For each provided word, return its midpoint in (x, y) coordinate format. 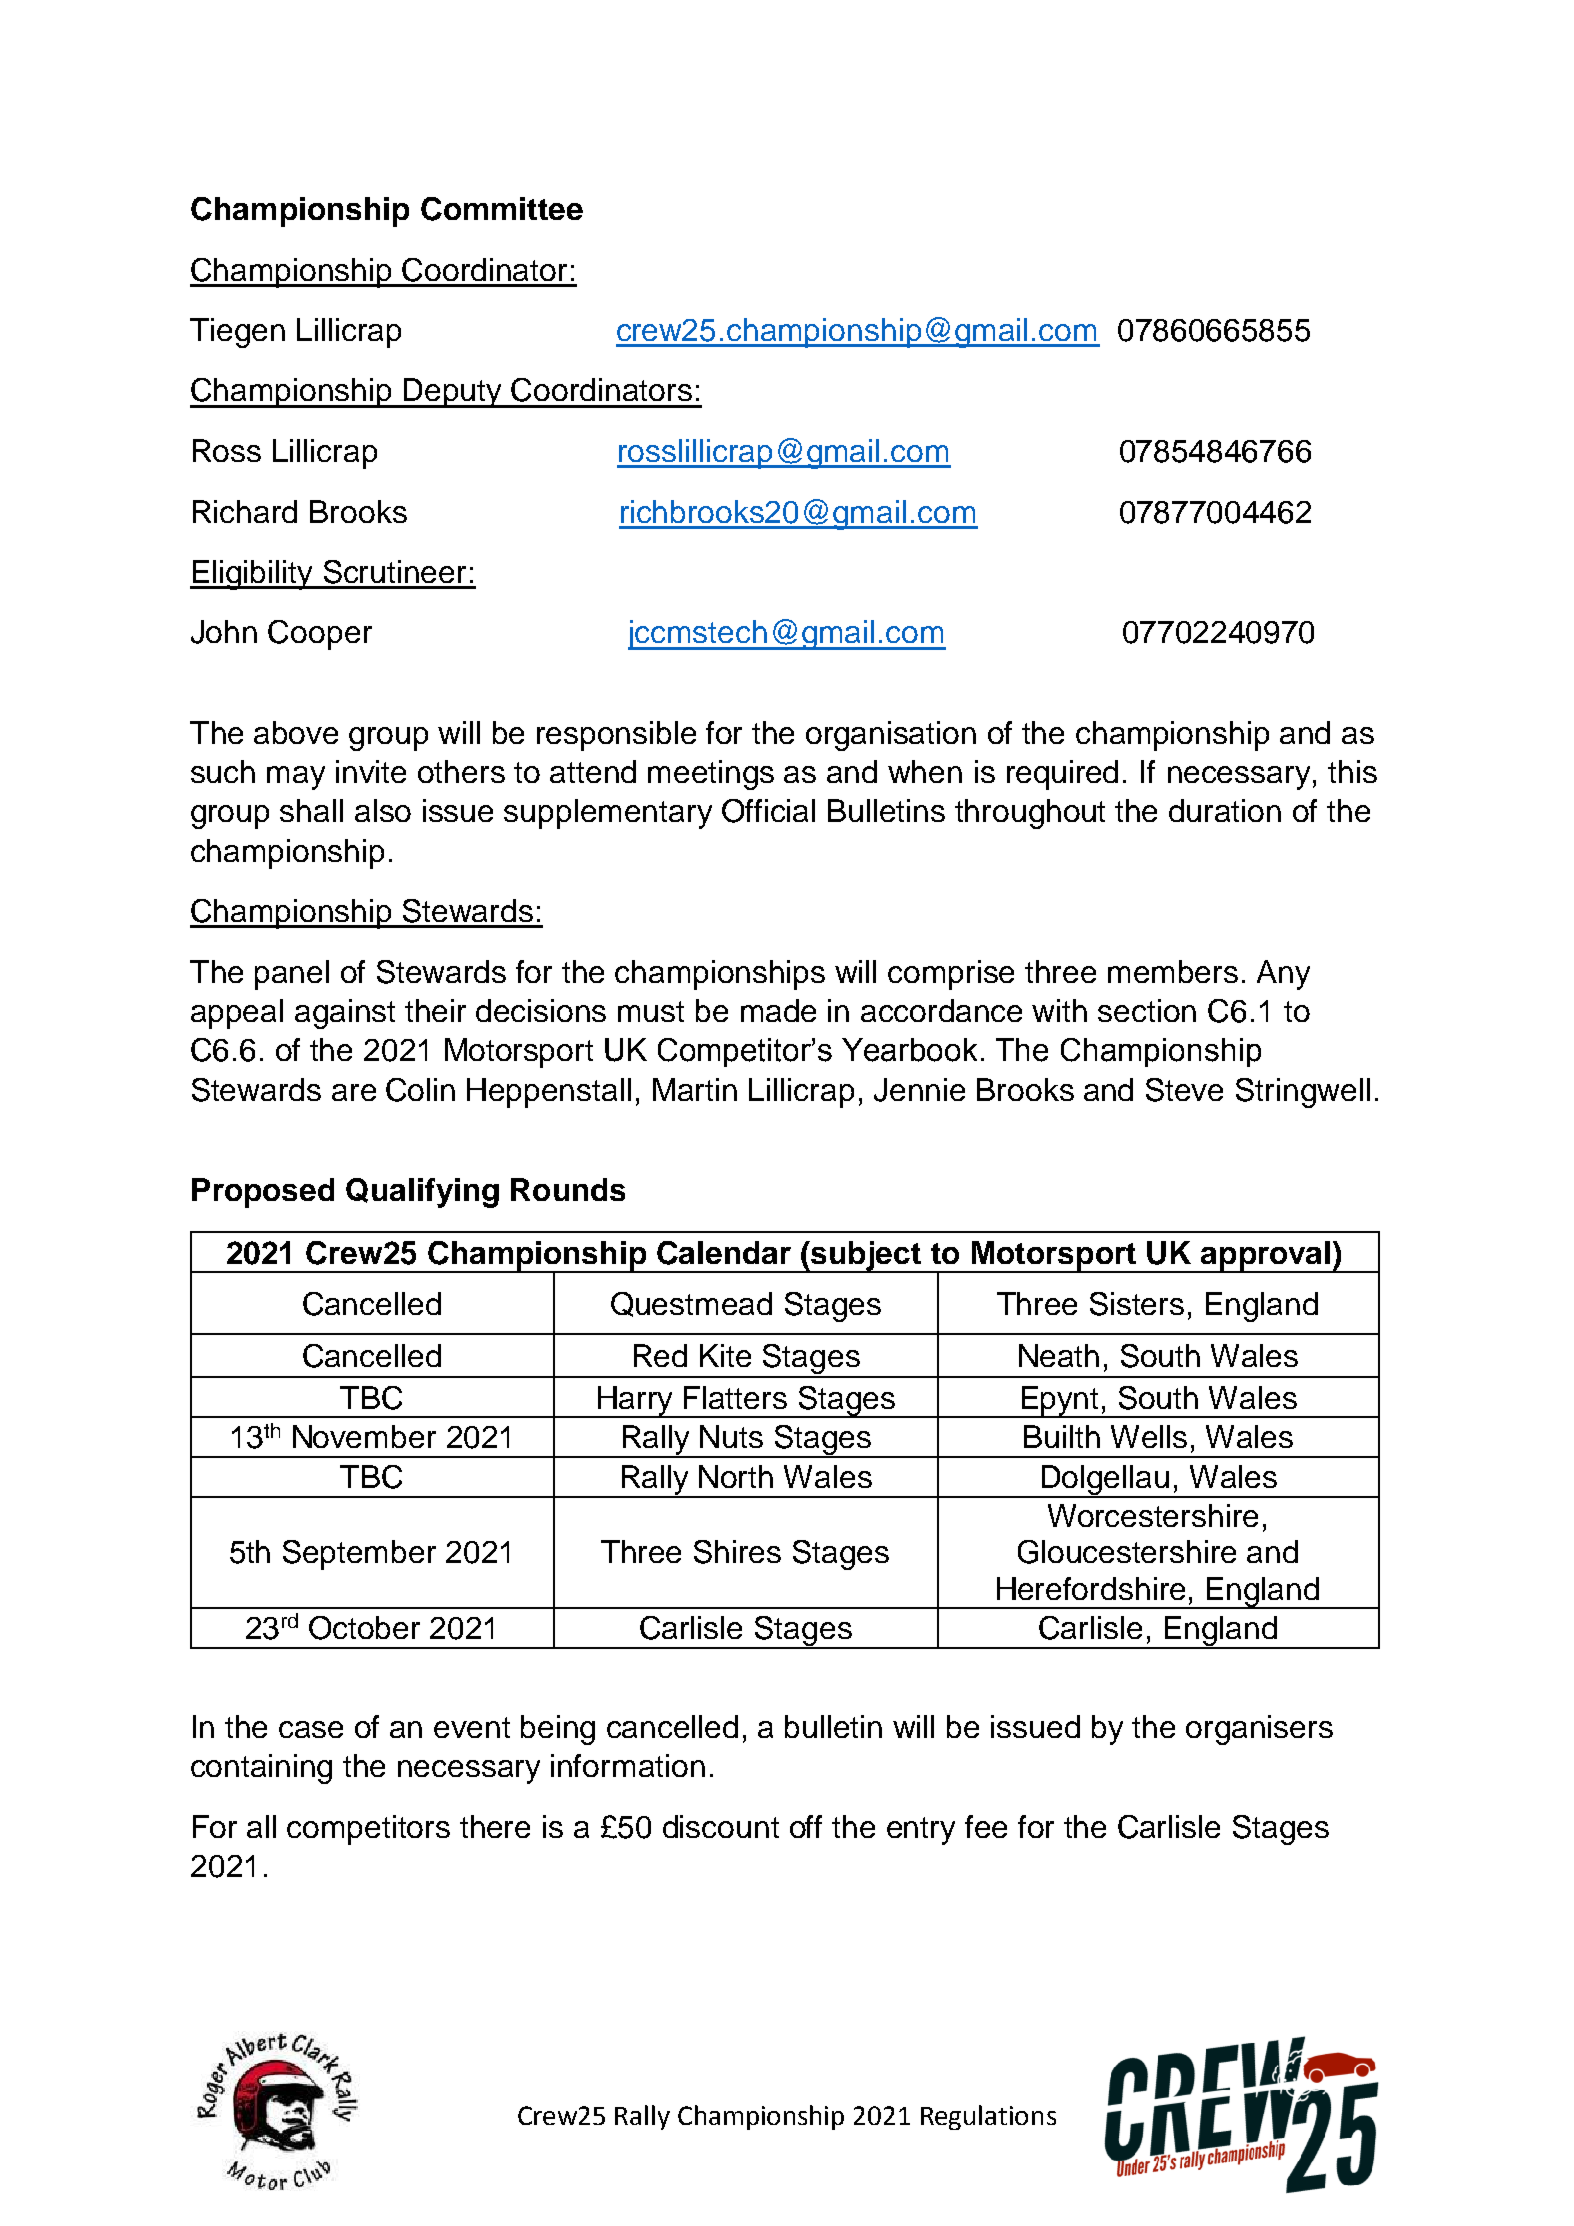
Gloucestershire (1127, 1552)
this (1352, 771)
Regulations (988, 2117)
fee (986, 1826)
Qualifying (422, 1193)
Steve (1184, 1090)
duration (1225, 810)
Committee (502, 209)
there (495, 1826)
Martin (695, 1089)
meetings (711, 775)
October (364, 1628)
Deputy (453, 393)
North (736, 1476)
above (296, 732)
